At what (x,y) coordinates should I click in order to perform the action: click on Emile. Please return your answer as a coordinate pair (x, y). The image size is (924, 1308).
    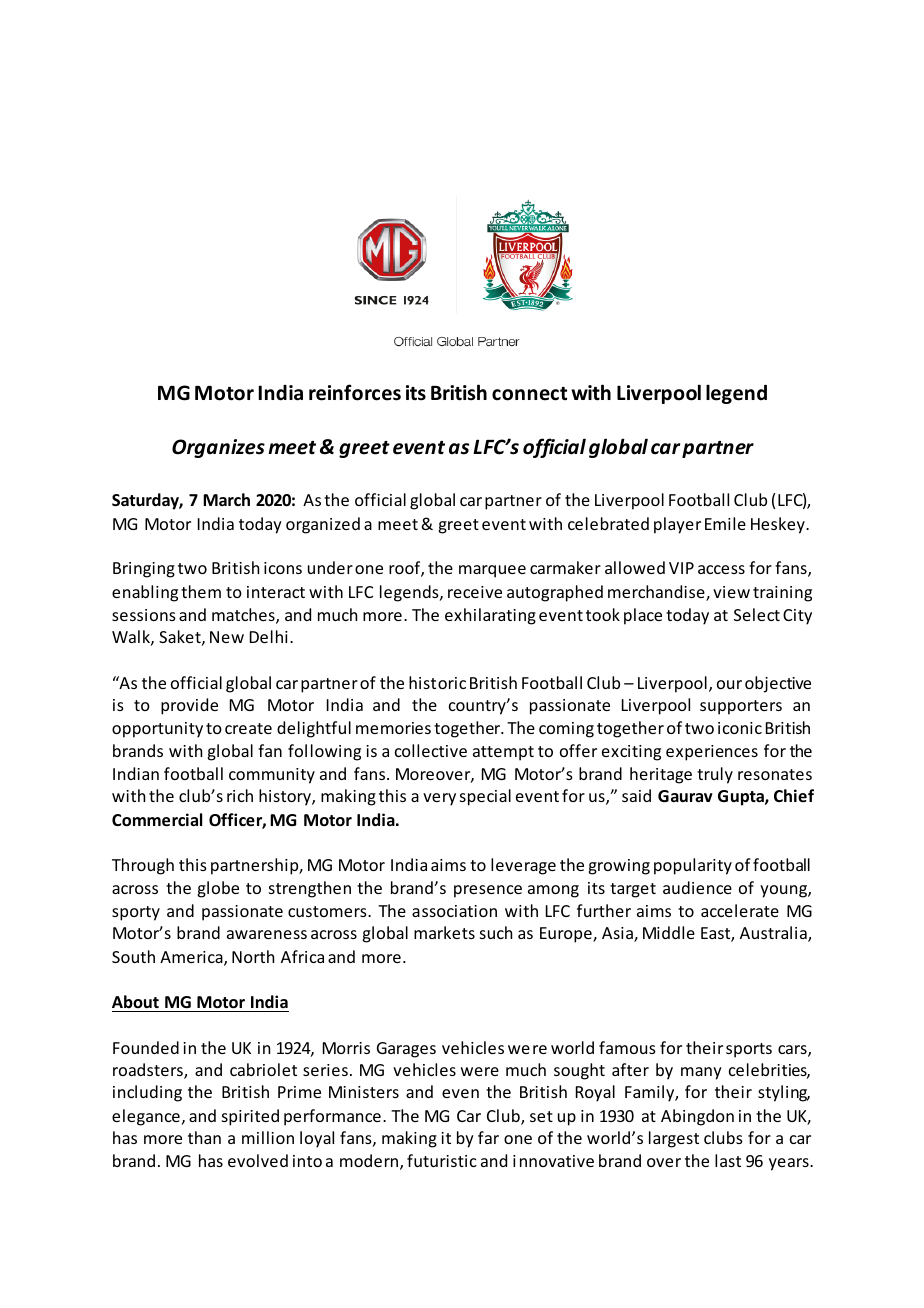
    Looking at the image, I should click on (725, 523).
